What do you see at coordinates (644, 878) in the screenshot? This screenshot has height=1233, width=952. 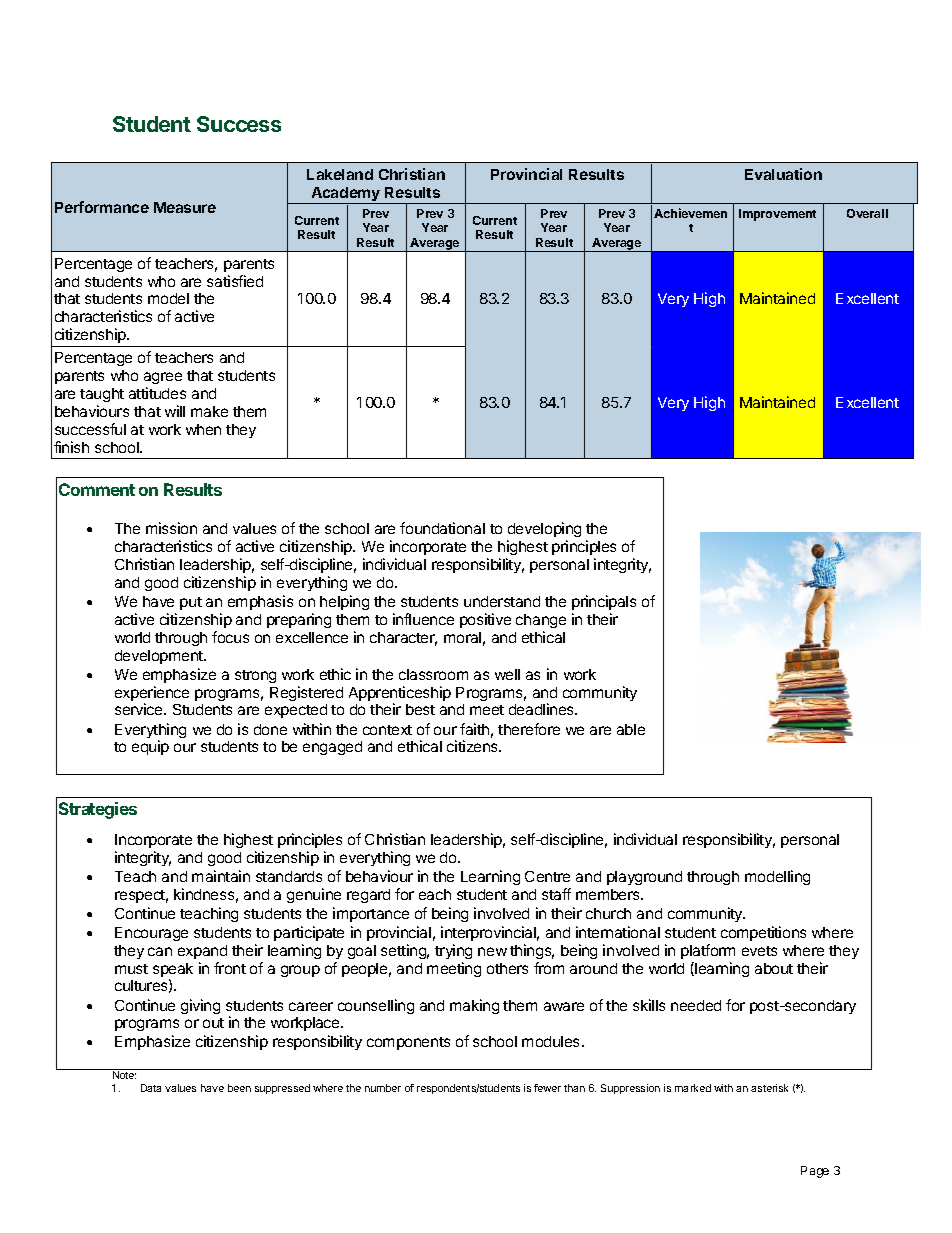 I see `playground` at bounding box center [644, 878].
